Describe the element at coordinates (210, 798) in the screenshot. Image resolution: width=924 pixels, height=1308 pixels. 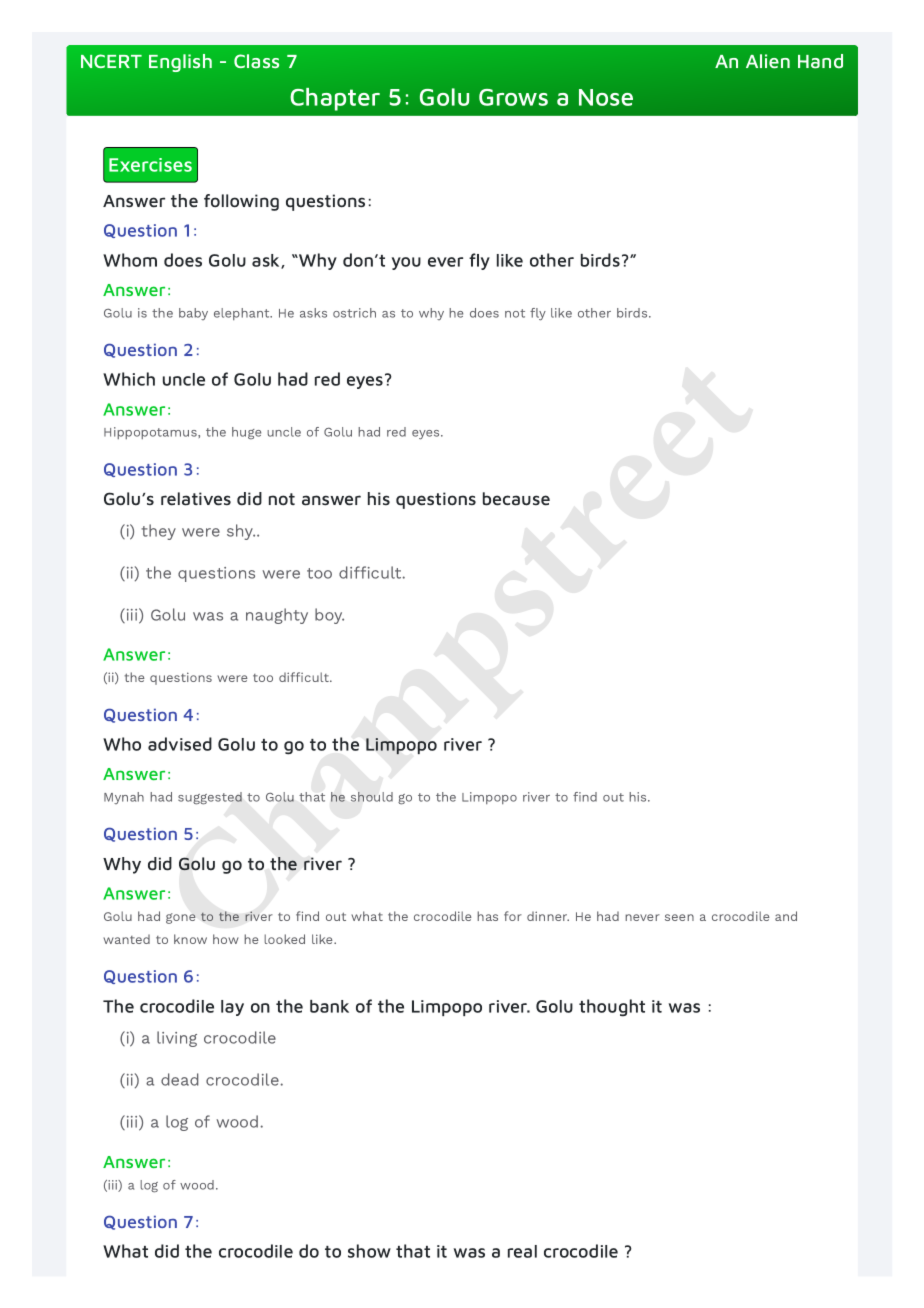
I see `suggested` at that location.
